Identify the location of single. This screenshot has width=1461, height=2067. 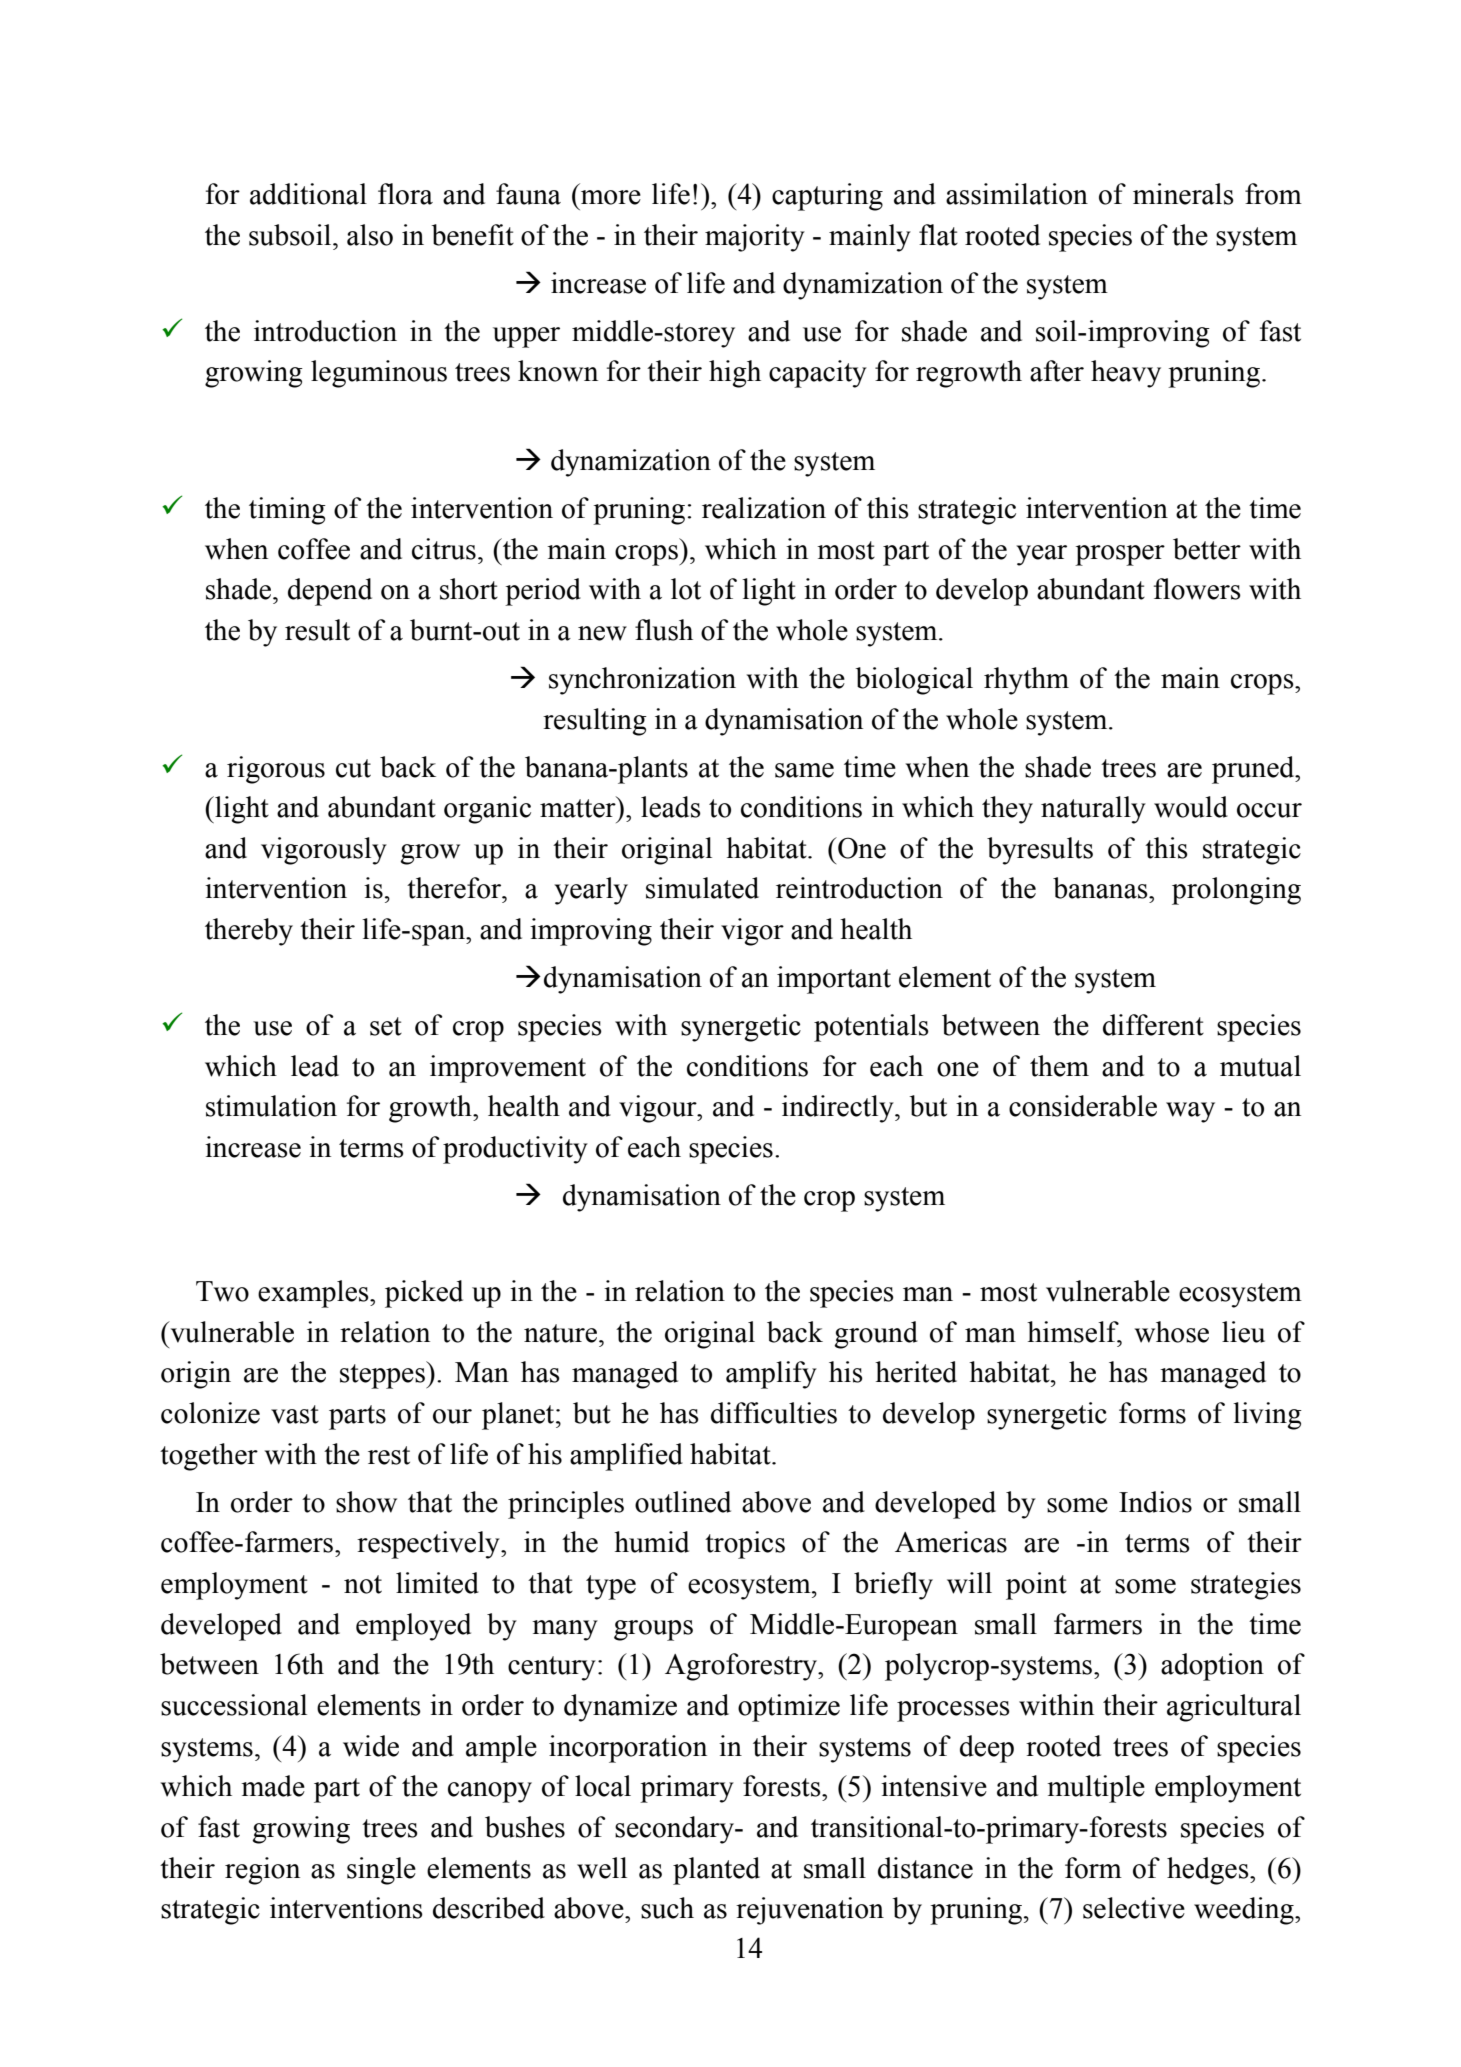
(381, 1871).
